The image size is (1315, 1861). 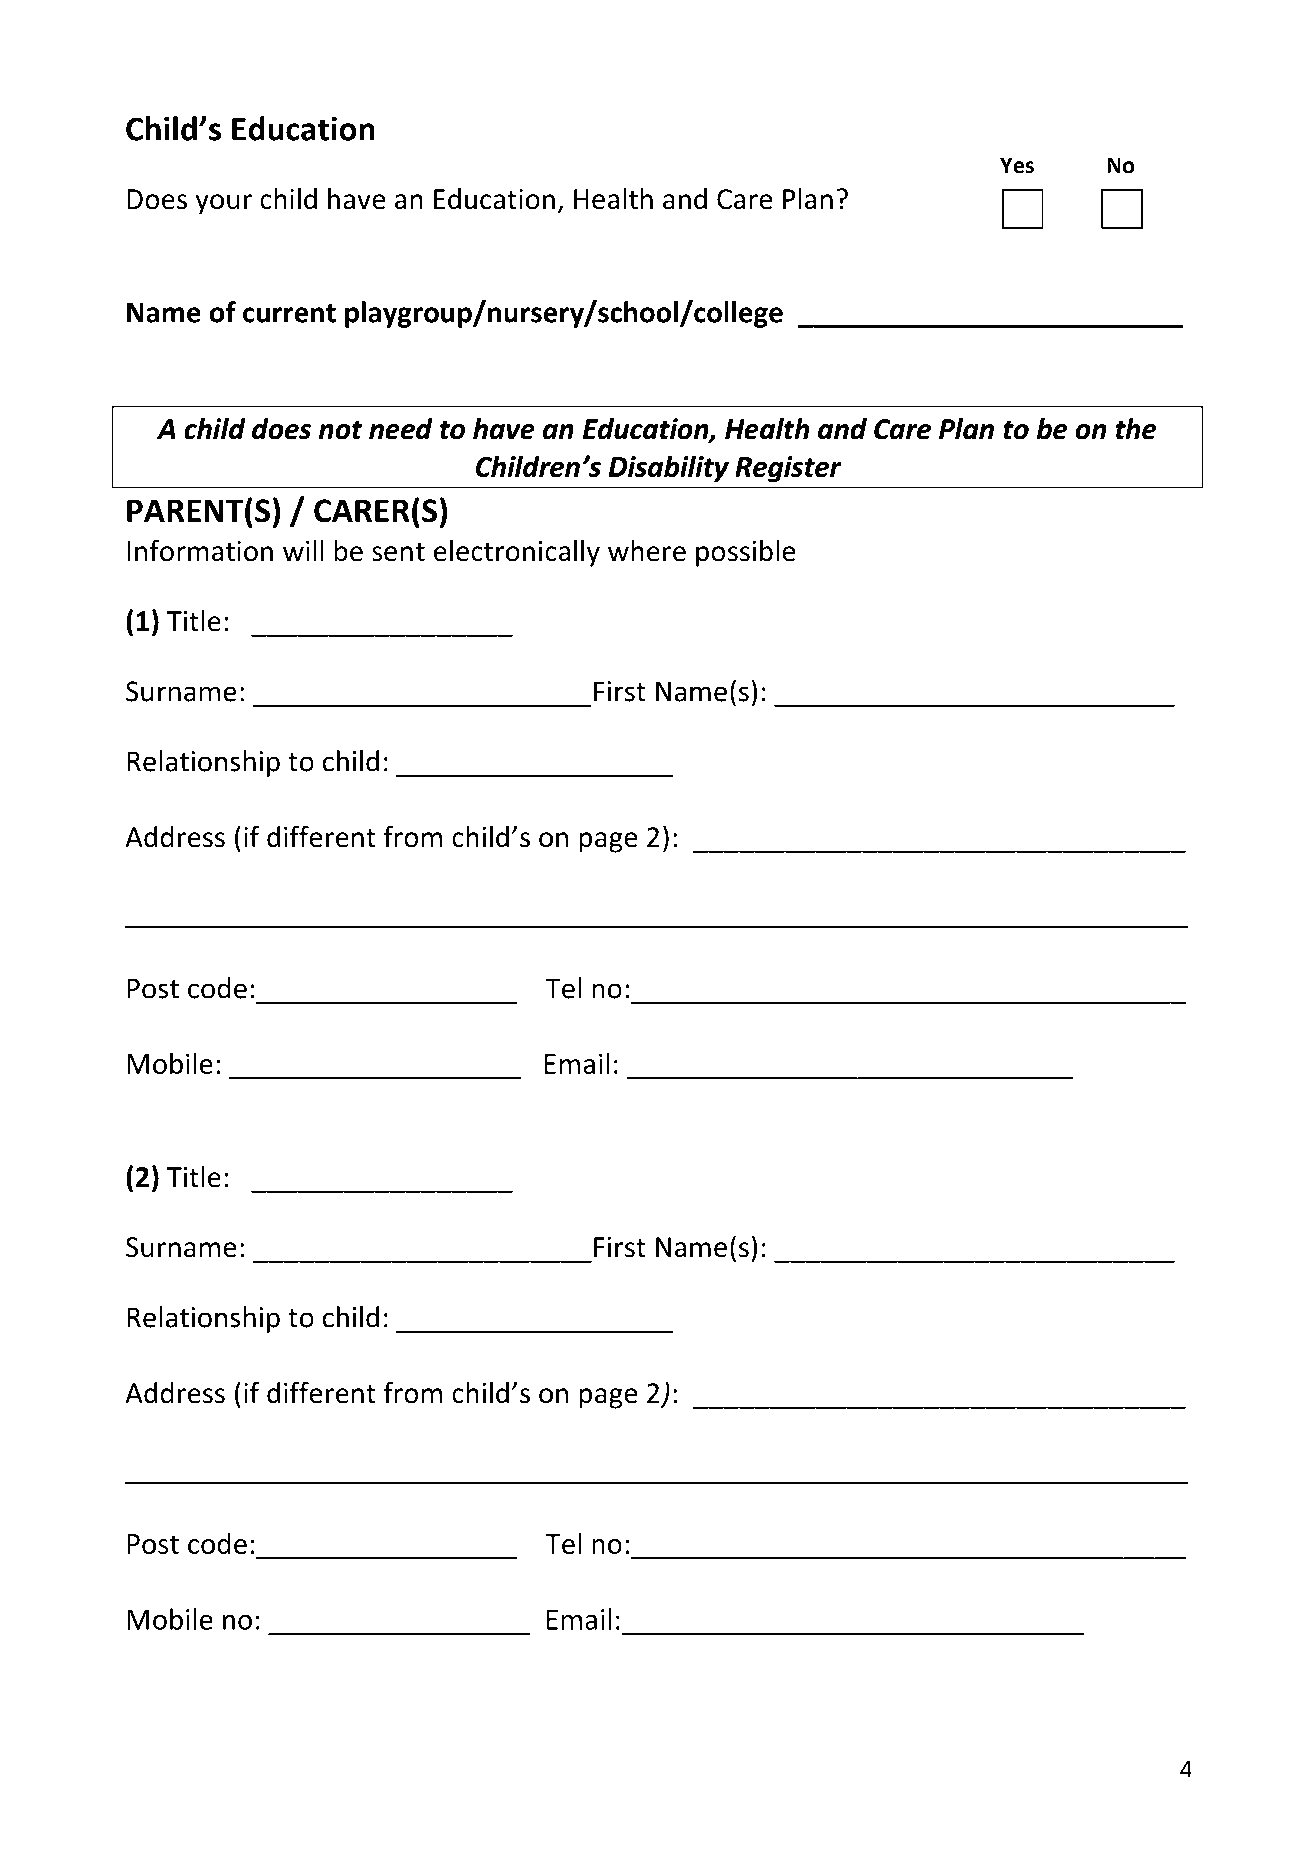 What do you see at coordinates (340, 430) in the page?
I see `not` at bounding box center [340, 430].
